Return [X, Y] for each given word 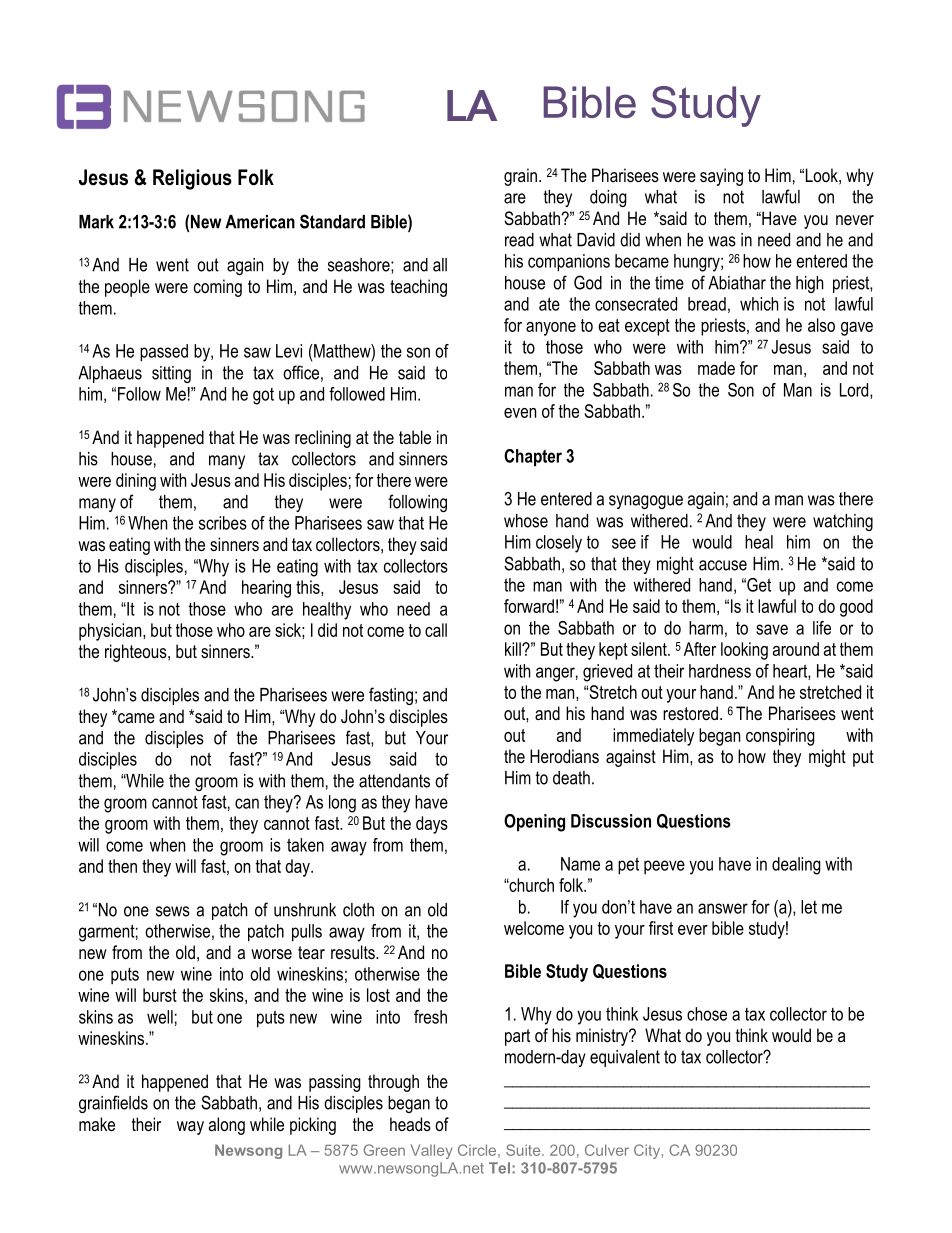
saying [721, 177]
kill [514, 649]
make [97, 1124]
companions [569, 263]
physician [111, 632]
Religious [192, 179]
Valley [431, 1151]
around [796, 649]
